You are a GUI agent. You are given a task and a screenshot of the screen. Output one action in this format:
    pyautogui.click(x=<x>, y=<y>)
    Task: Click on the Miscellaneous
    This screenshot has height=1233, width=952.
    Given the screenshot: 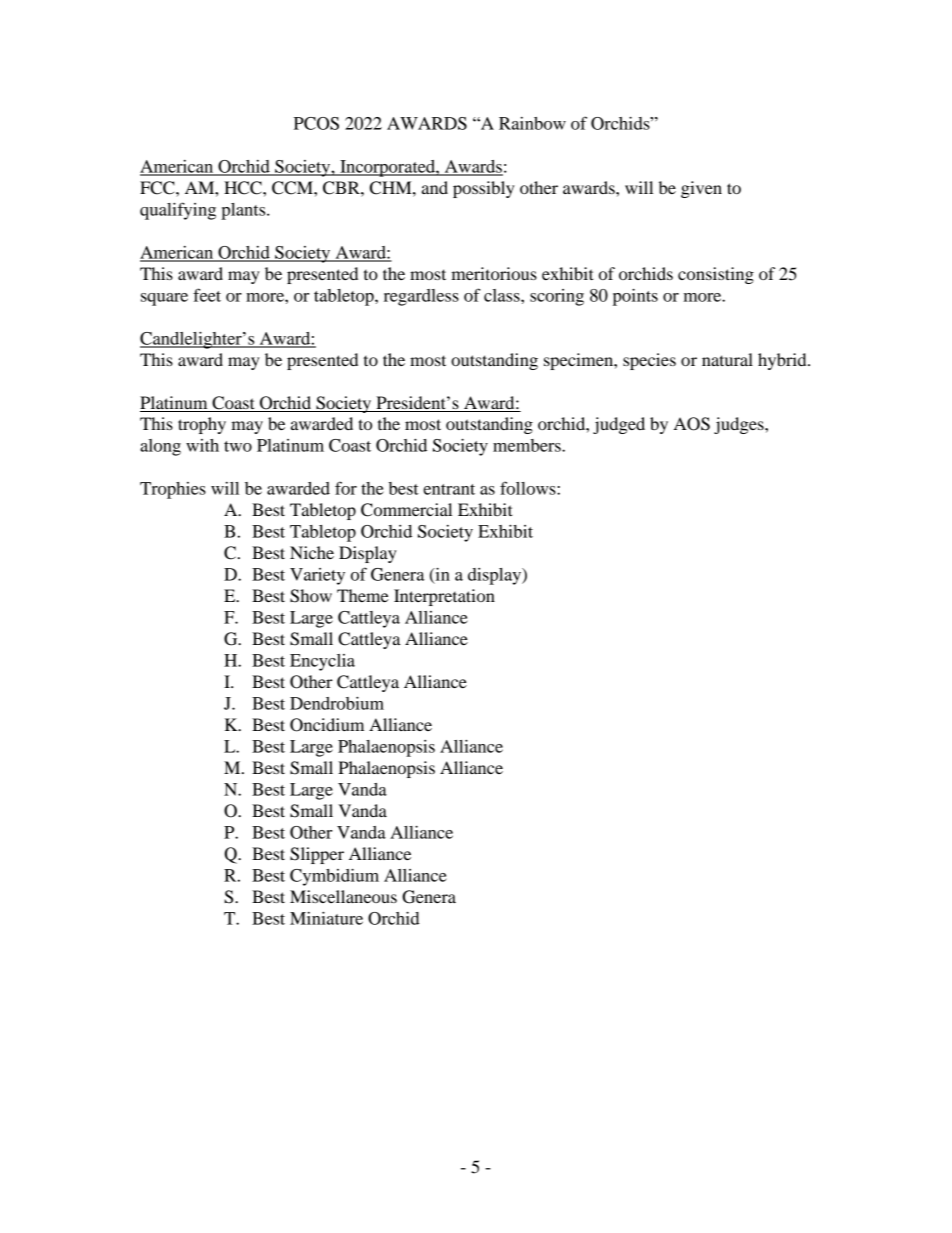 What is the action you would take?
    pyautogui.click(x=343, y=896)
